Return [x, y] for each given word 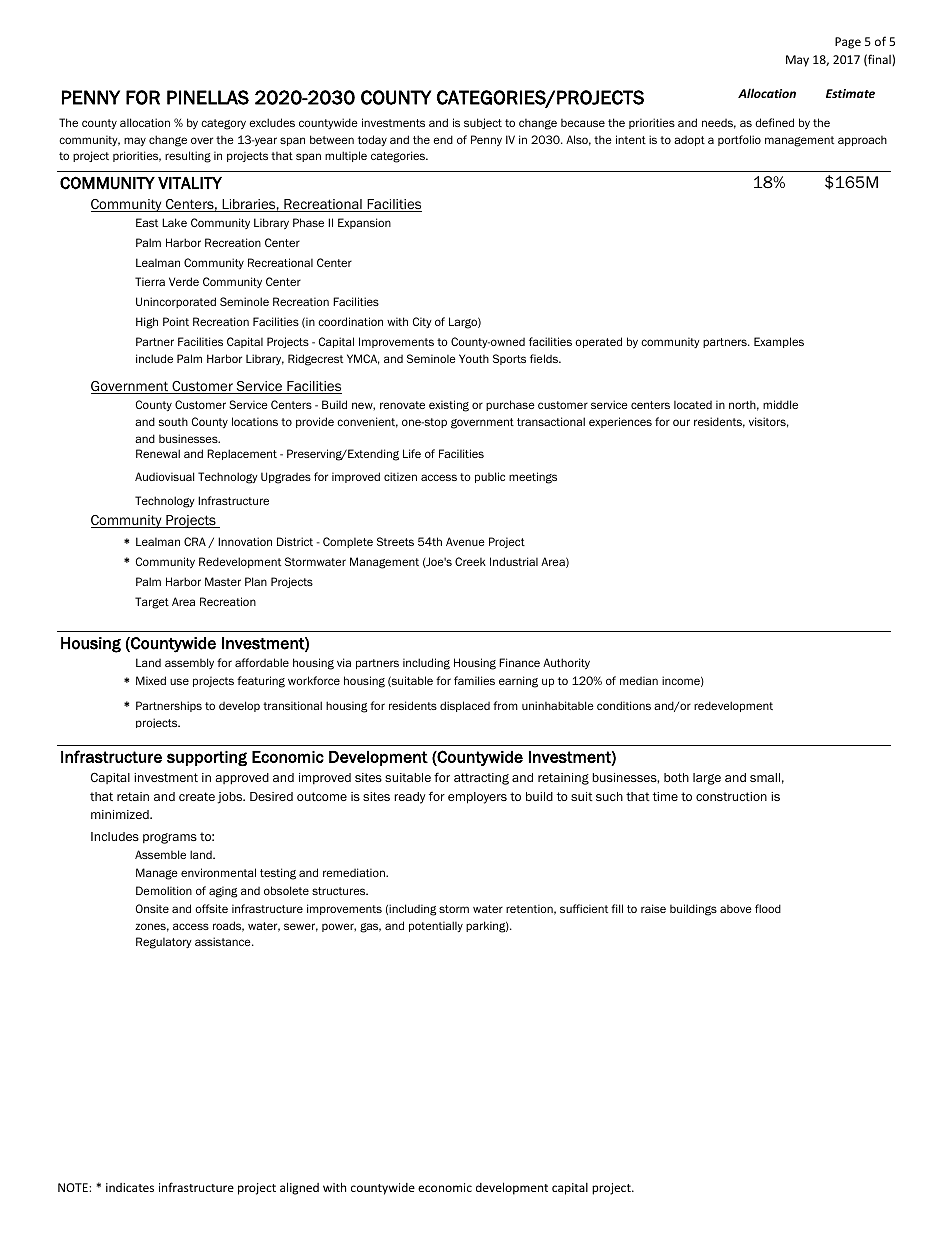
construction [731, 796]
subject [483, 123]
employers [477, 798]
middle [780, 404]
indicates [130, 1187]
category [223, 124]
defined [774, 122]
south [173, 422]
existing [449, 406]
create [197, 796]
